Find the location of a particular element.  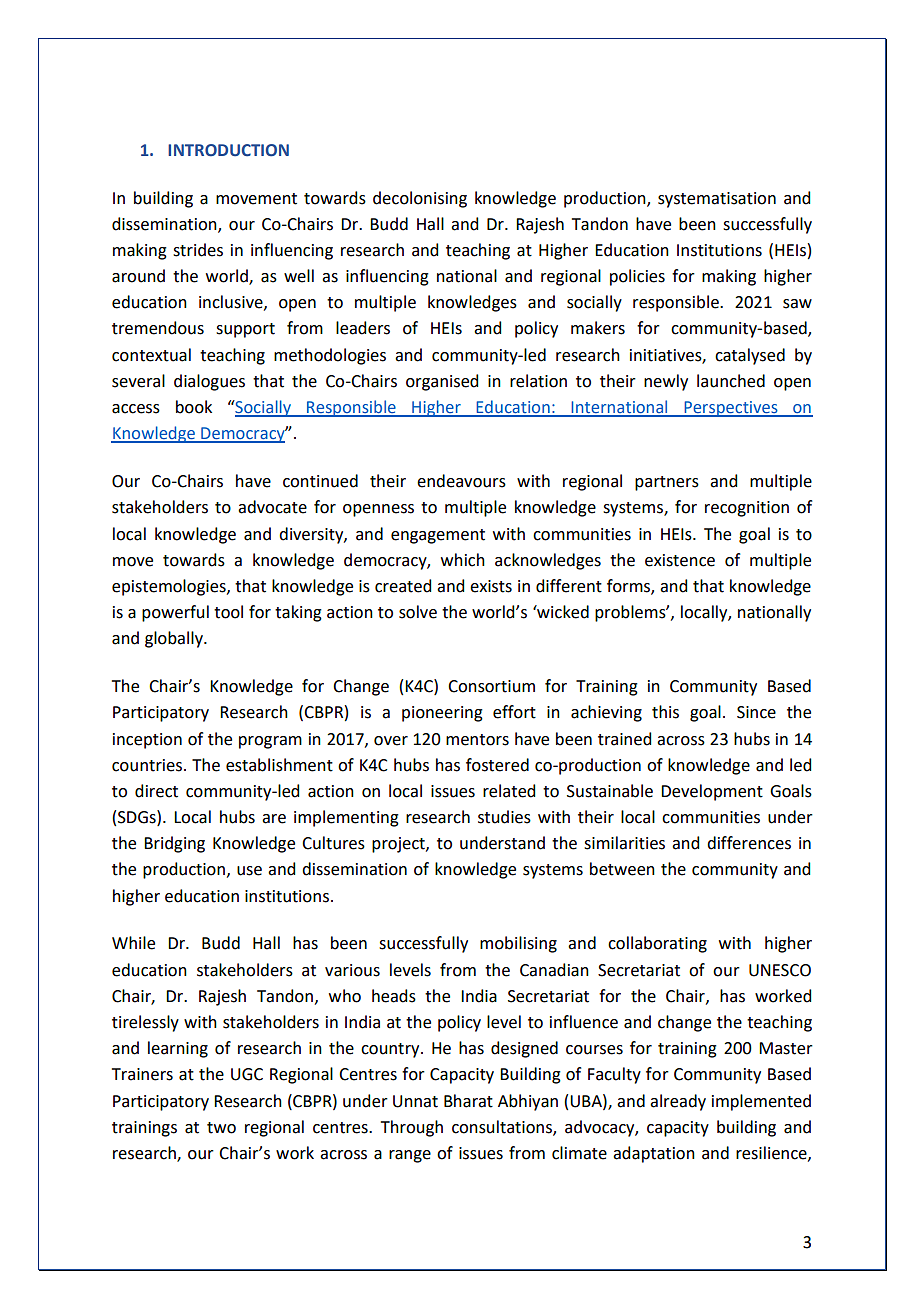

Since is located at coordinates (756, 712).
